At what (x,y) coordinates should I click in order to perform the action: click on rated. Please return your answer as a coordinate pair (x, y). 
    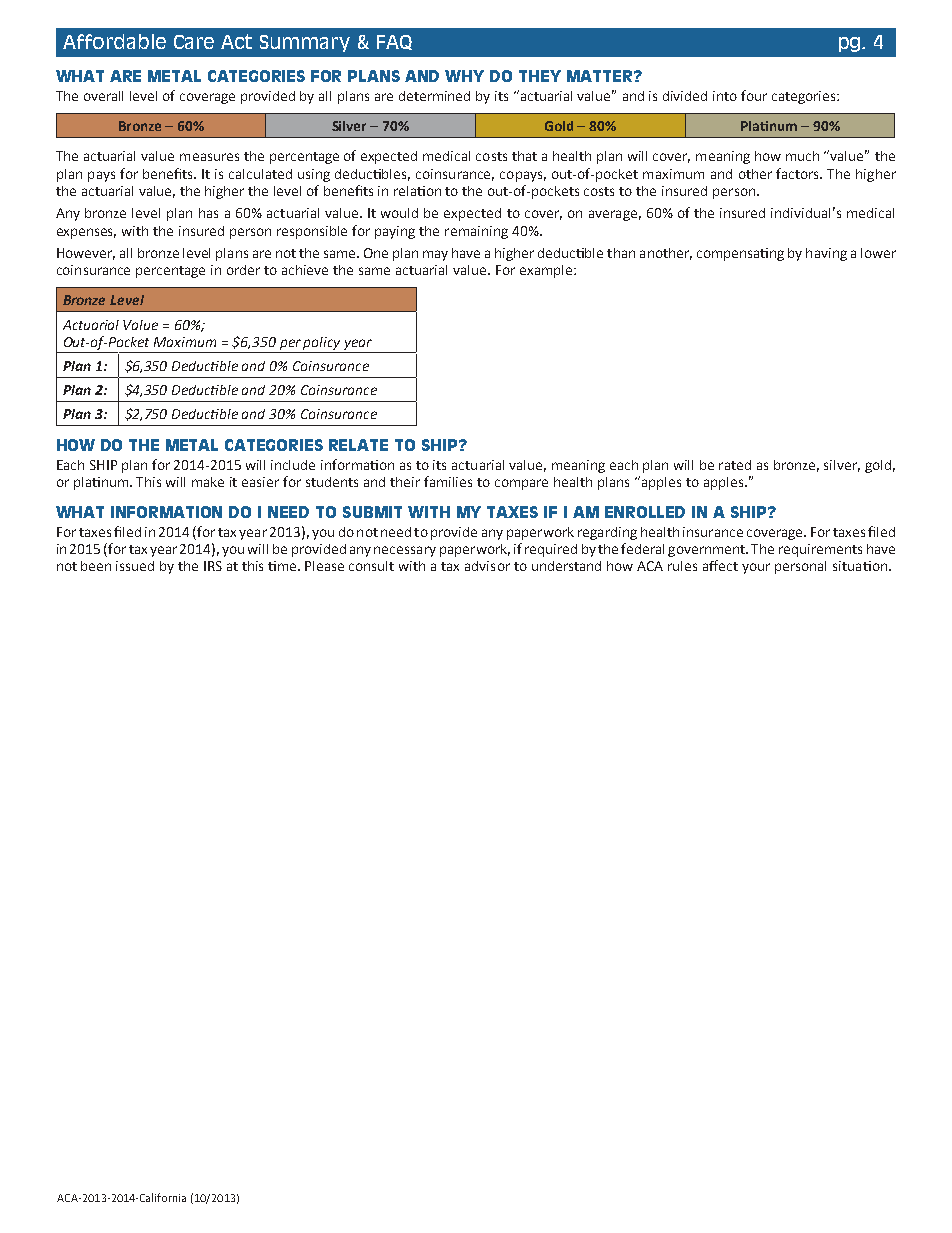
    Looking at the image, I should click on (735, 465).
